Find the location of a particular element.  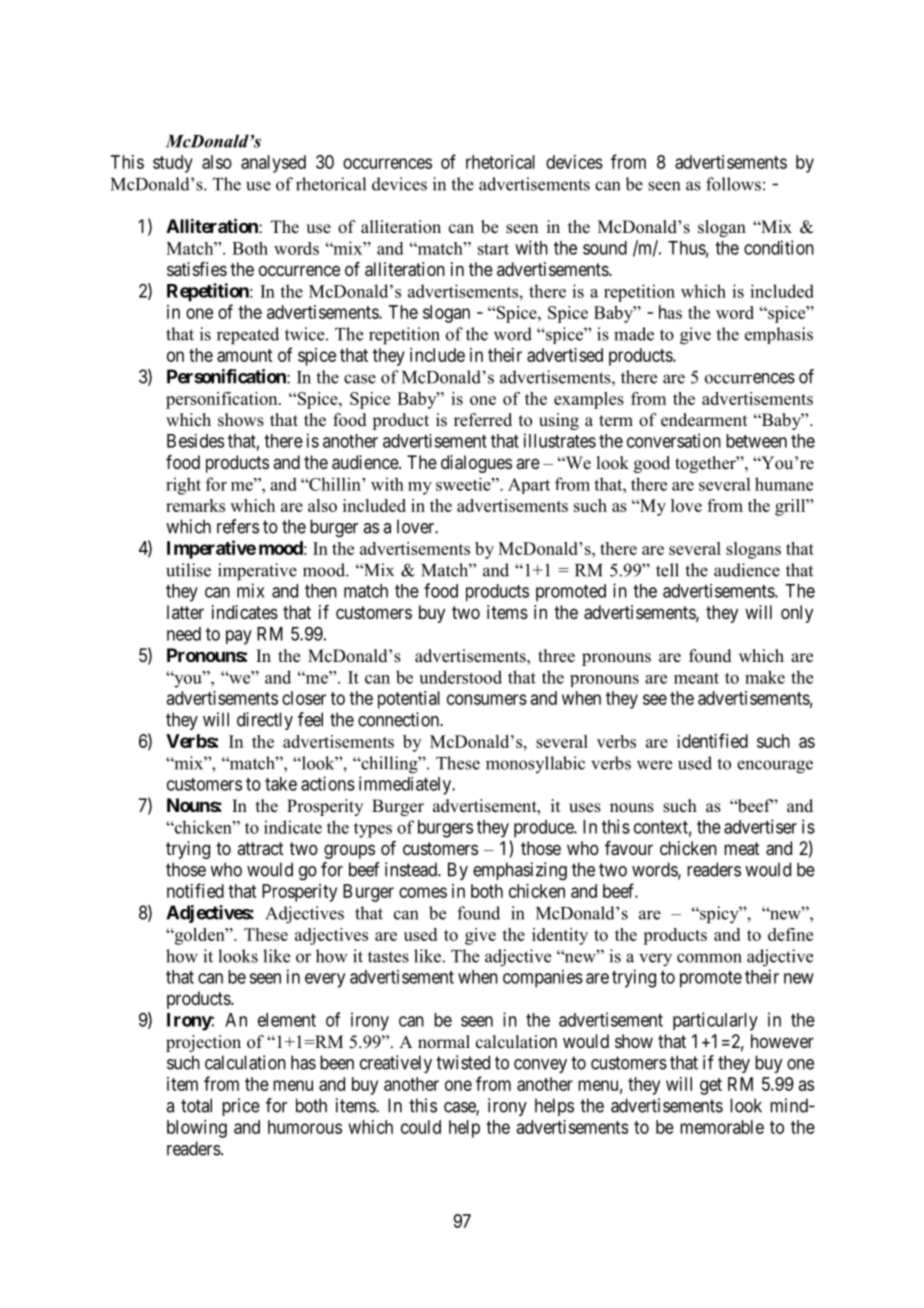

twisted is located at coordinates (463, 1062).
